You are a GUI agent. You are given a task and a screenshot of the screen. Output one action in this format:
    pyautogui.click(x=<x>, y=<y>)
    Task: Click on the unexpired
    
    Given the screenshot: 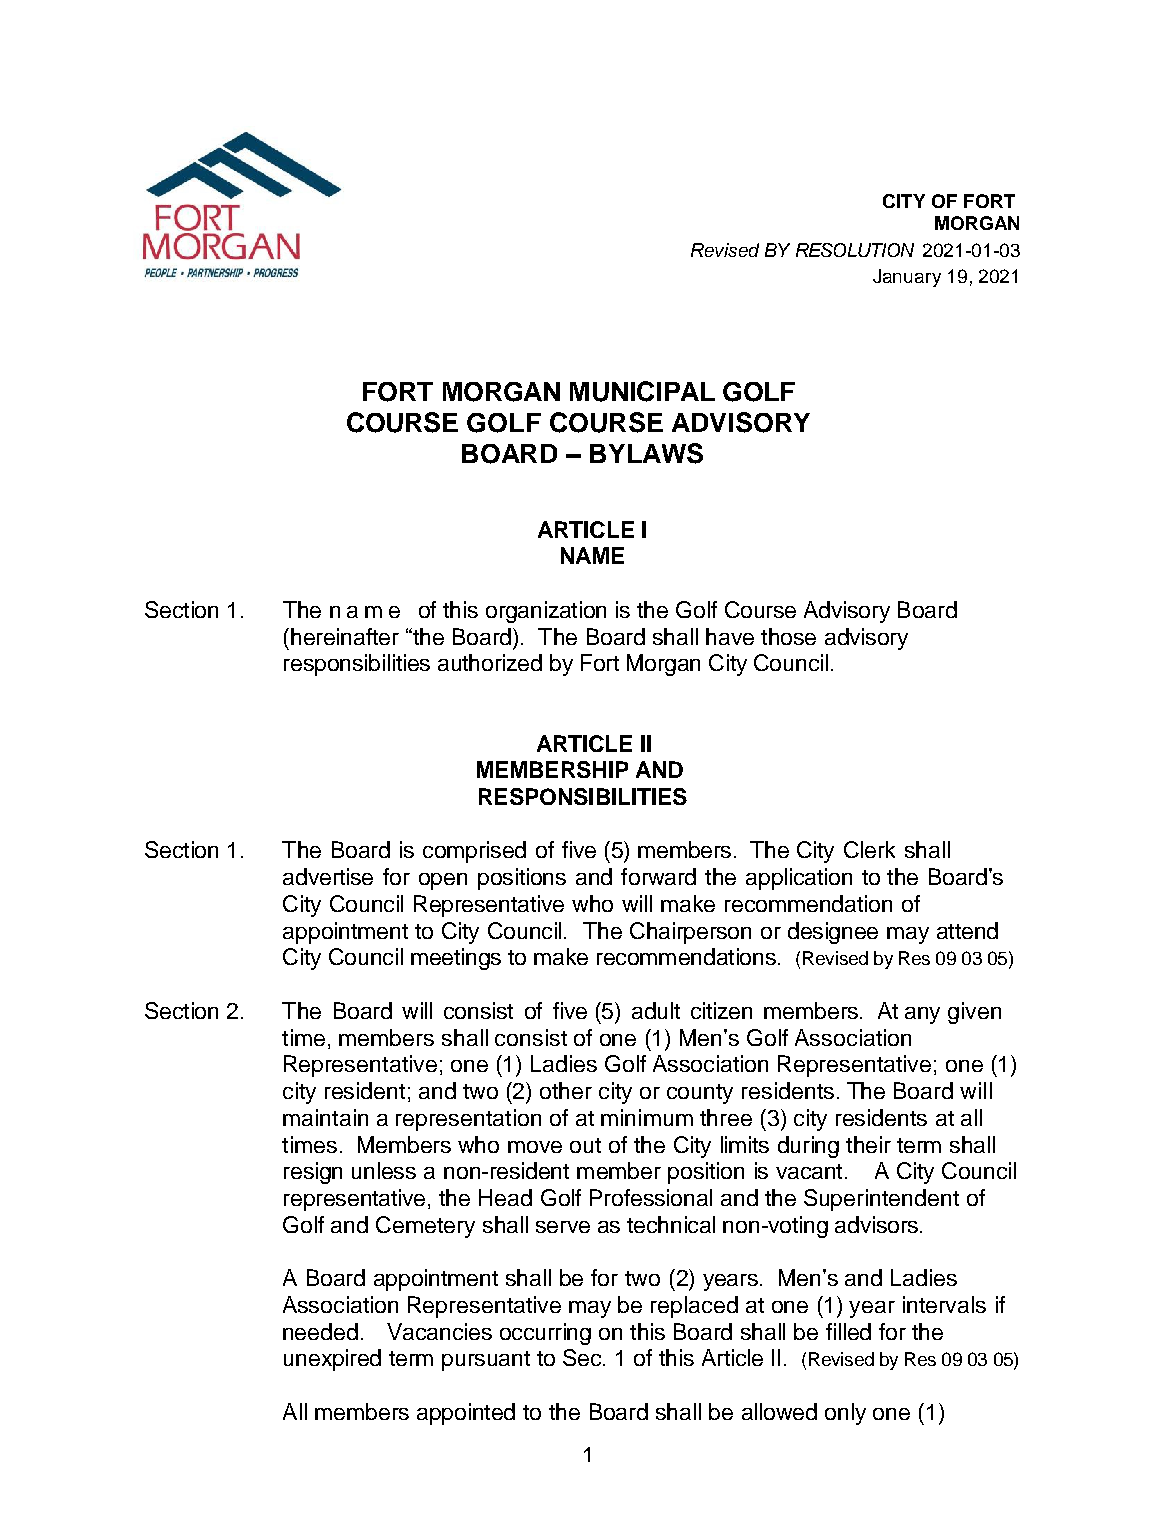 What is the action you would take?
    pyautogui.click(x=332, y=1360)
